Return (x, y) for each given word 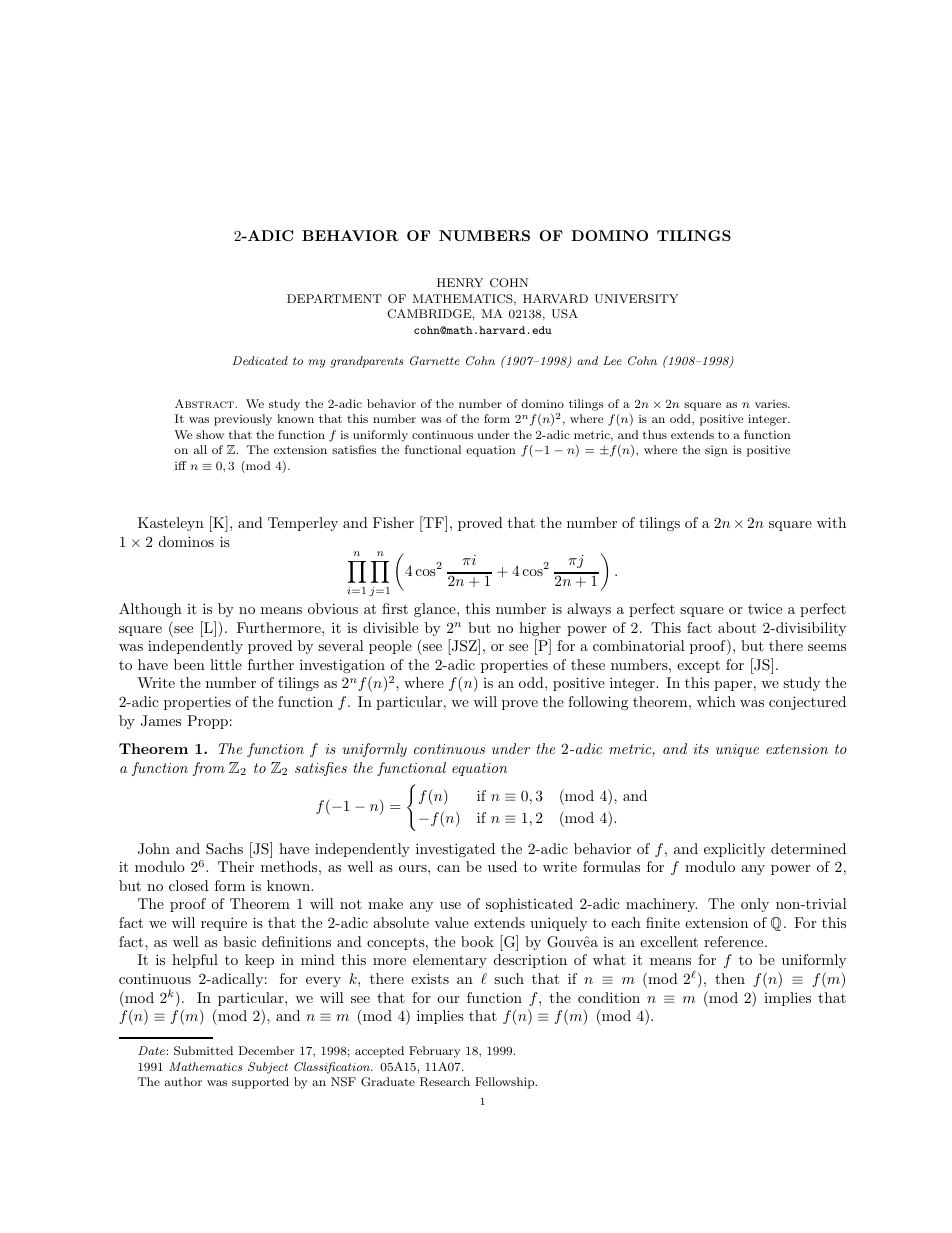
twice (765, 608)
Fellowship (506, 1083)
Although (150, 610)
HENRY (460, 283)
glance (436, 610)
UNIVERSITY (637, 299)
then (730, 978)
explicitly (734, 850)
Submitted (203, 1051)
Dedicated (260, 360)
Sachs (224, 849)
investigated (455, 850)
